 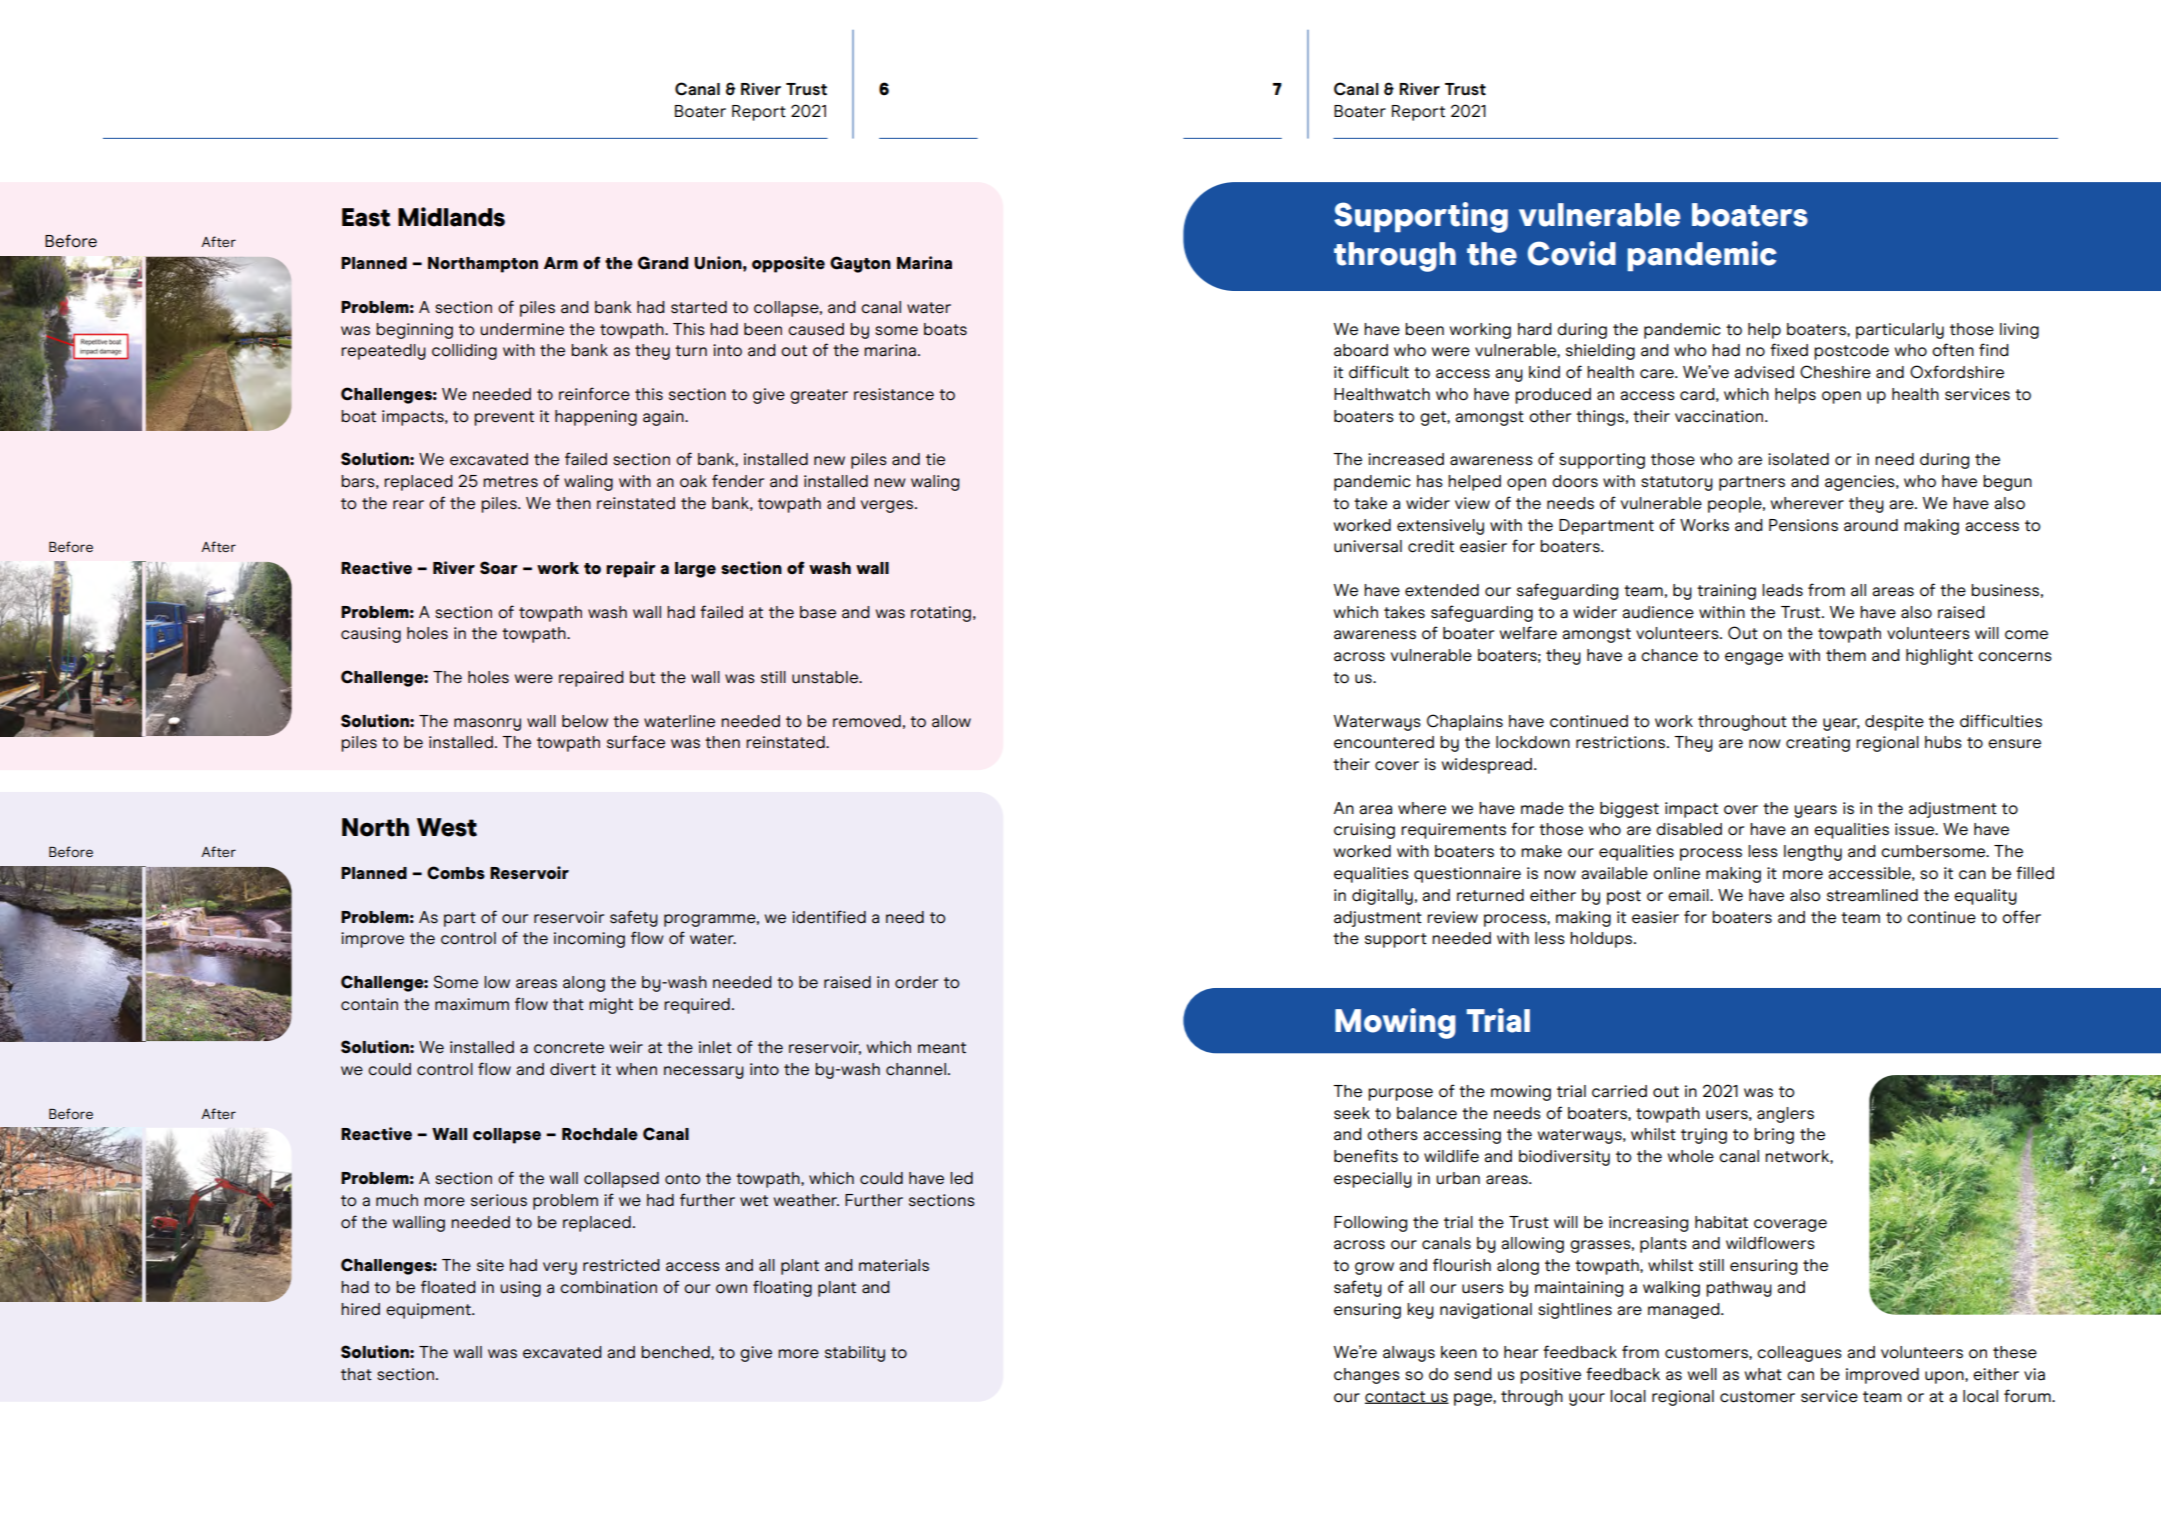 What do you see at coordinates (1799, 1354) in the page?
I see `colleagues` at bounding box center [1799, 1354].
